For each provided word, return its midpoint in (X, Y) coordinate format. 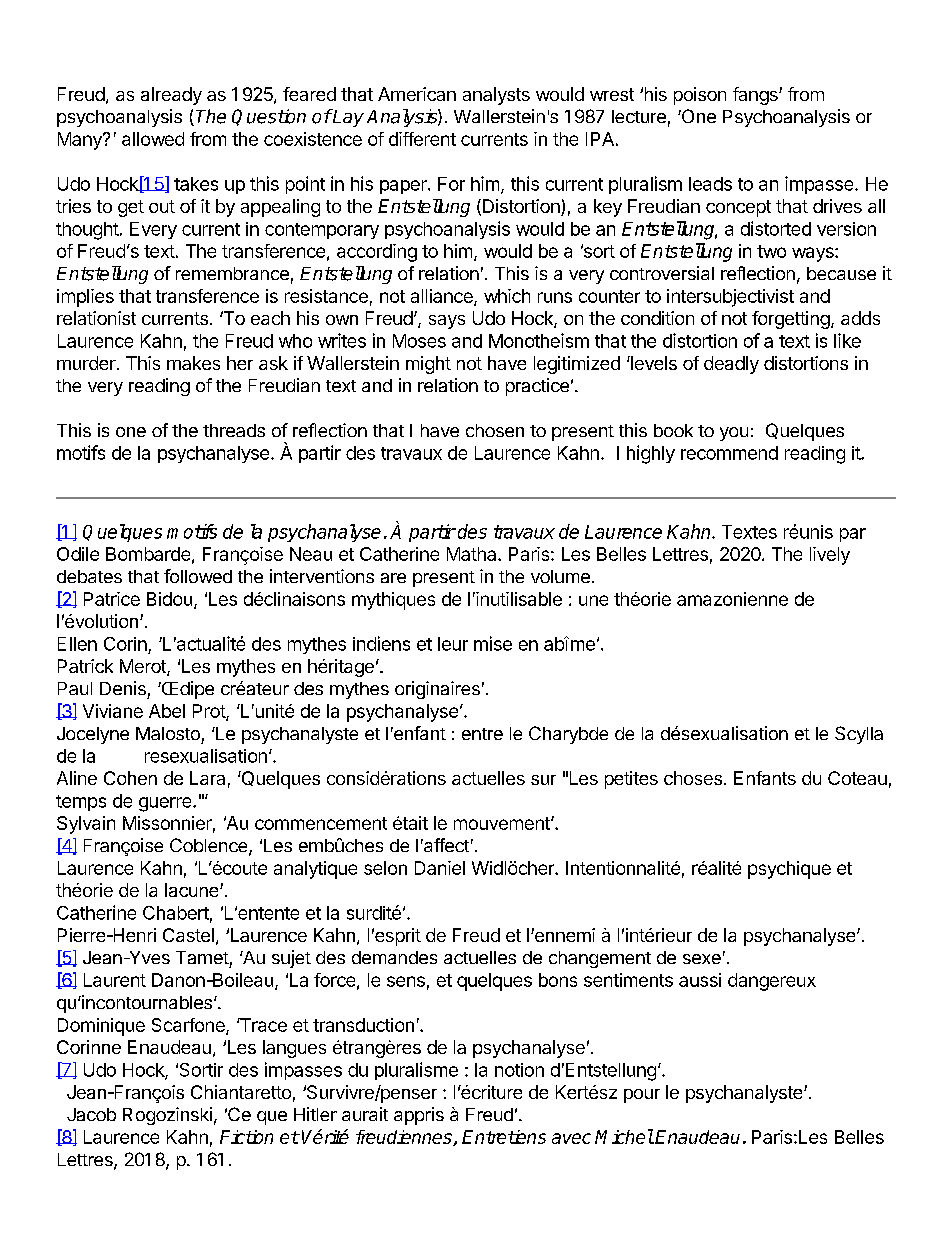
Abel (167, 711)
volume (560, 576)
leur (453, 644)
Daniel (440, 868)
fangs (756, 96)
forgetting (791, 320)
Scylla (859, 735)
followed (198, 576)
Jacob (91, 1114)
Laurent (115, 980)
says (447, 322)
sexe (702, 959)
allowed (153, 139)
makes (193, 363)
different (422, 139)
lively (830, 556)
